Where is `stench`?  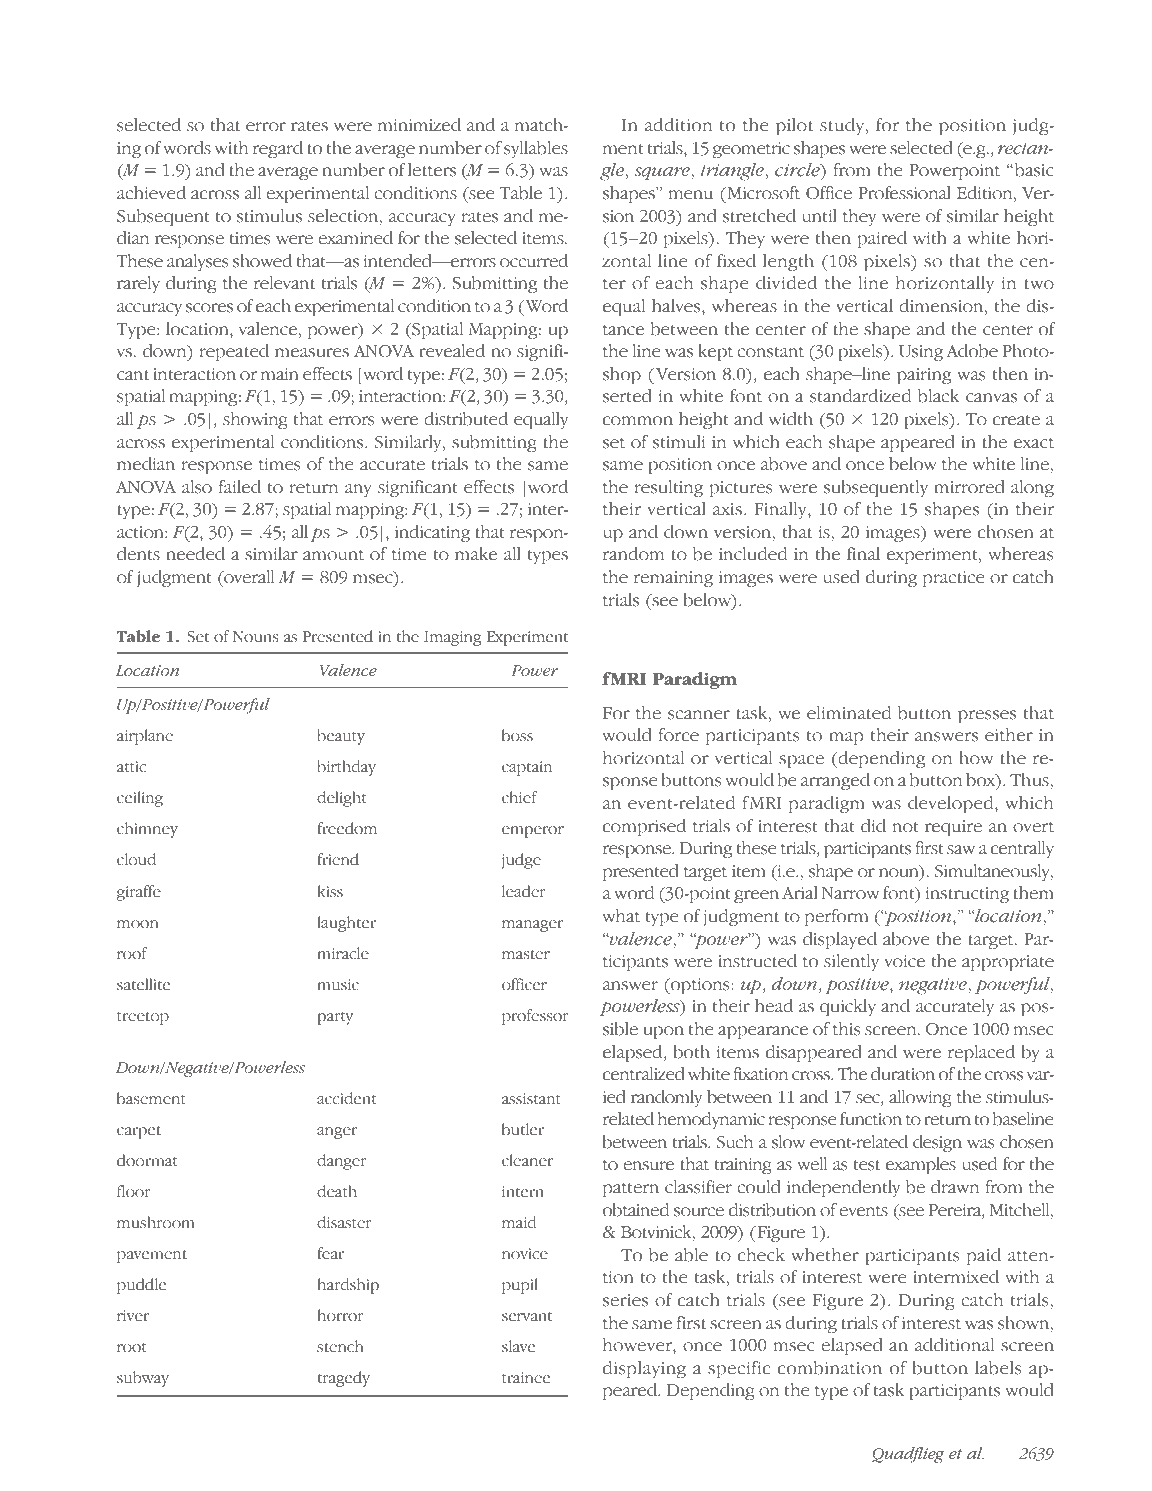 stench is located at coordinates (340, 1346).
